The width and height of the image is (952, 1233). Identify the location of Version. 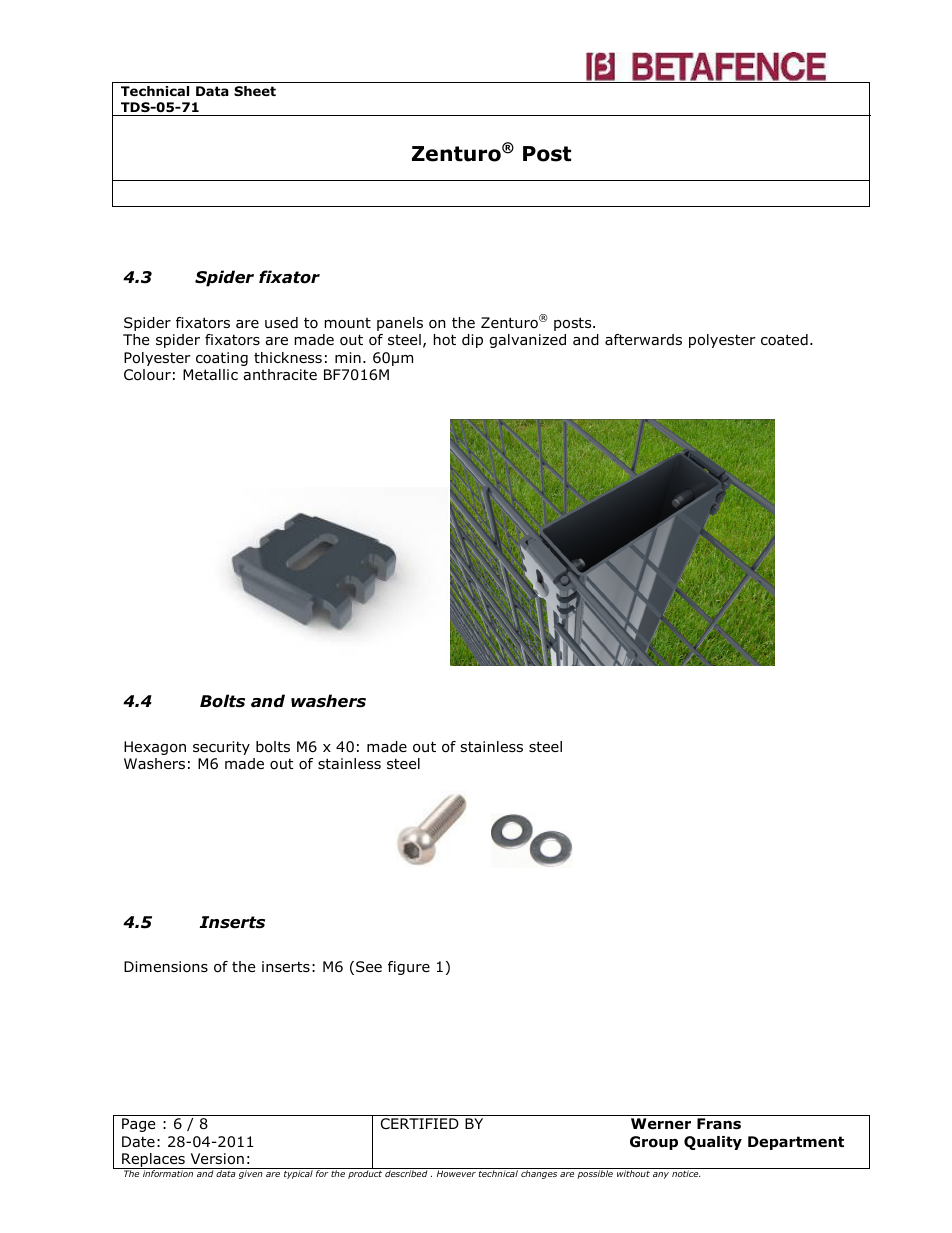
(217, 1159).
